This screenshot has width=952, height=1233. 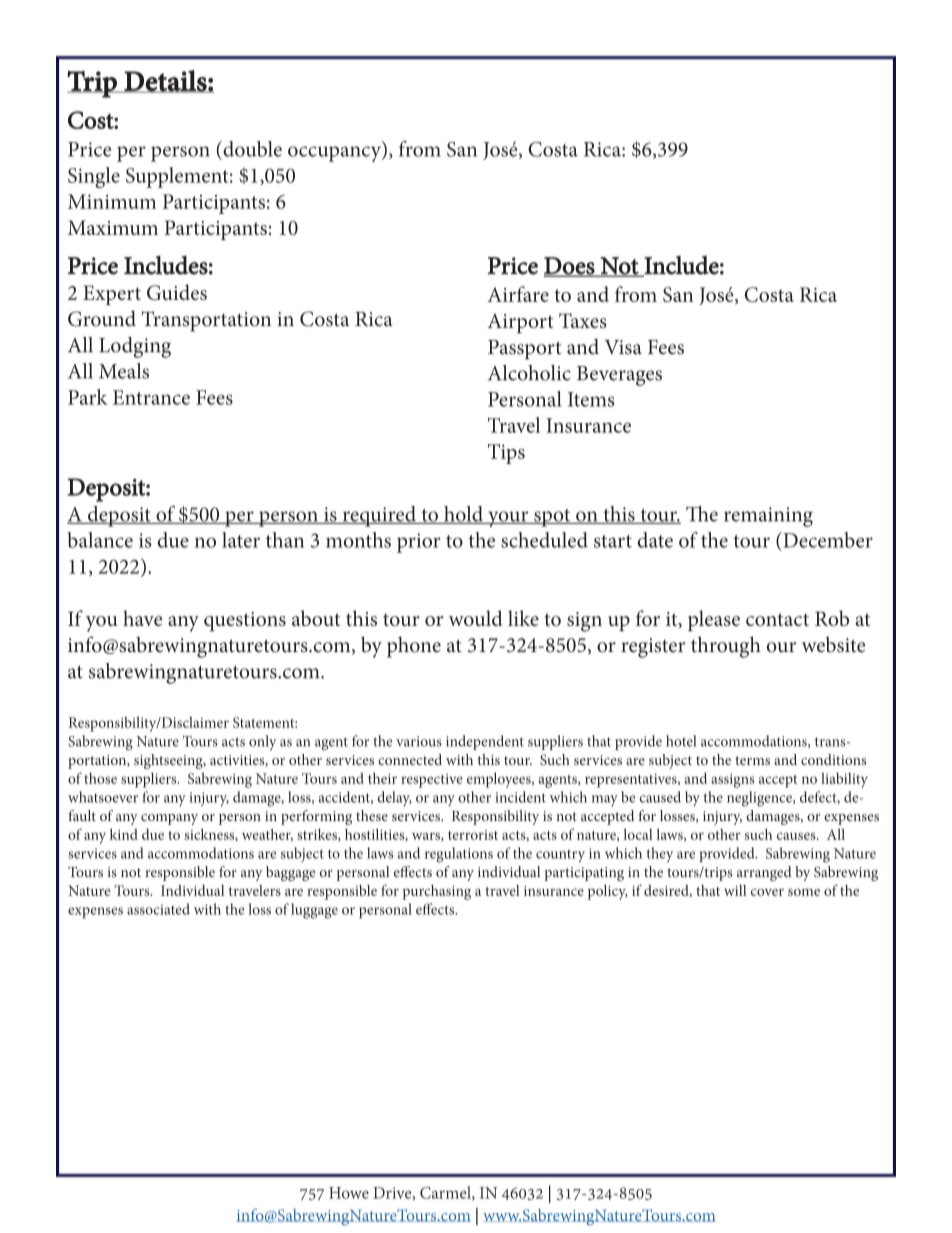 What do you see at coordinates (437, 892) in the screenshot?
I see `purchasing` at bounding box center [437, 892].
